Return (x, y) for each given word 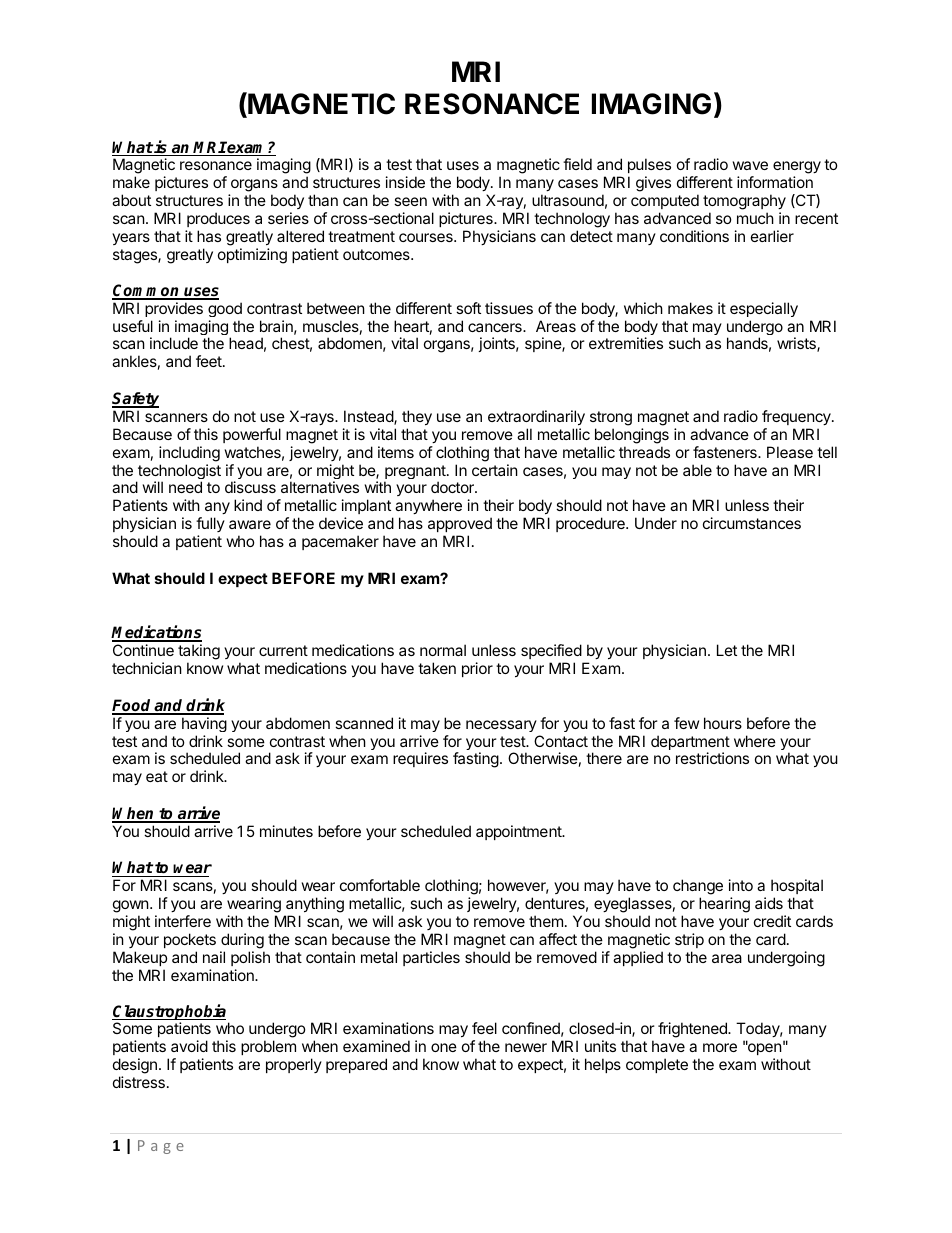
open (764, 1050)
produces (218, 219)
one (444, 1047)
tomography (744, 203)
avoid (189, 1046)
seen (410, 201)
